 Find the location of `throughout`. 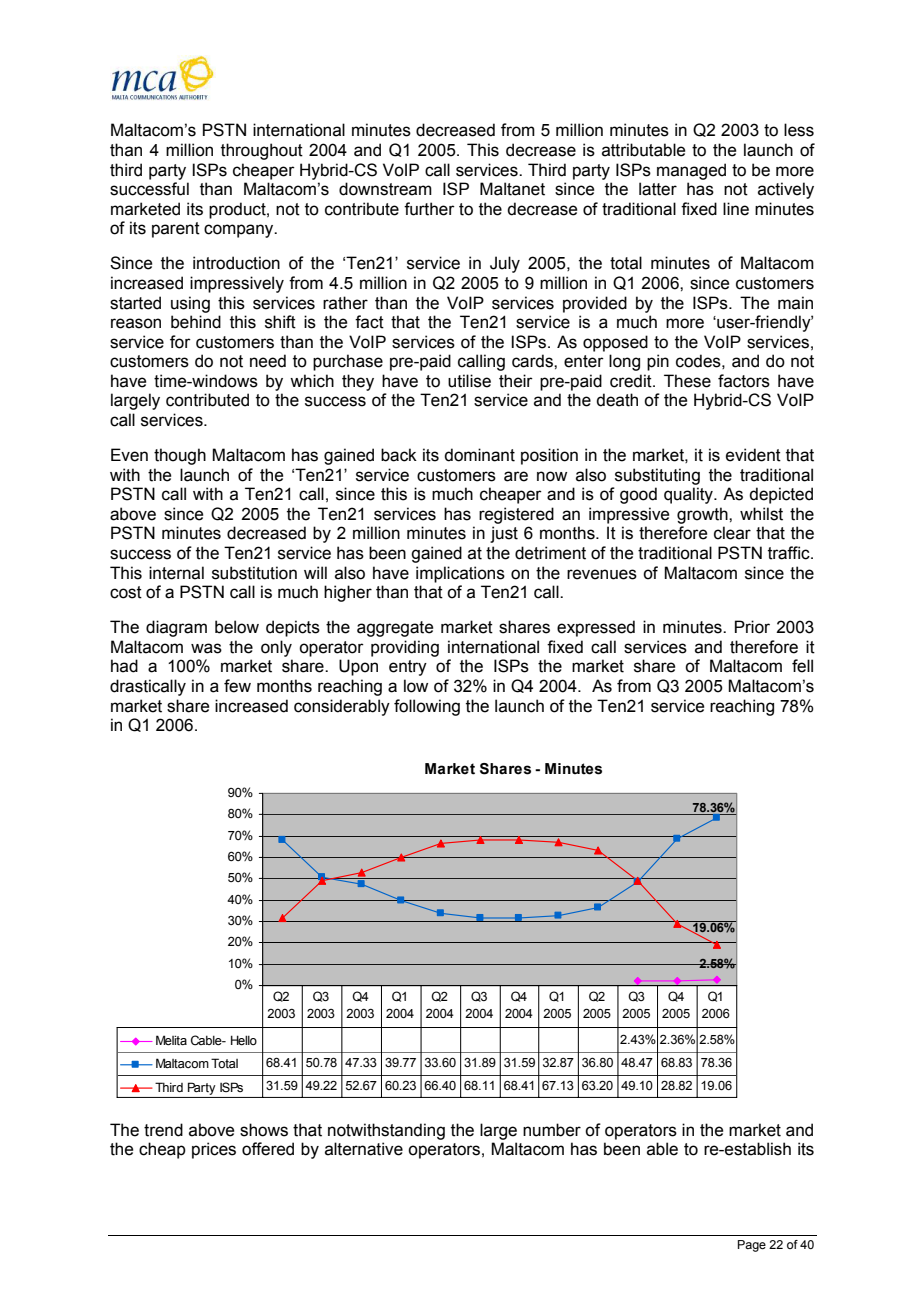

throughout is located at coordinates (262, 151).
